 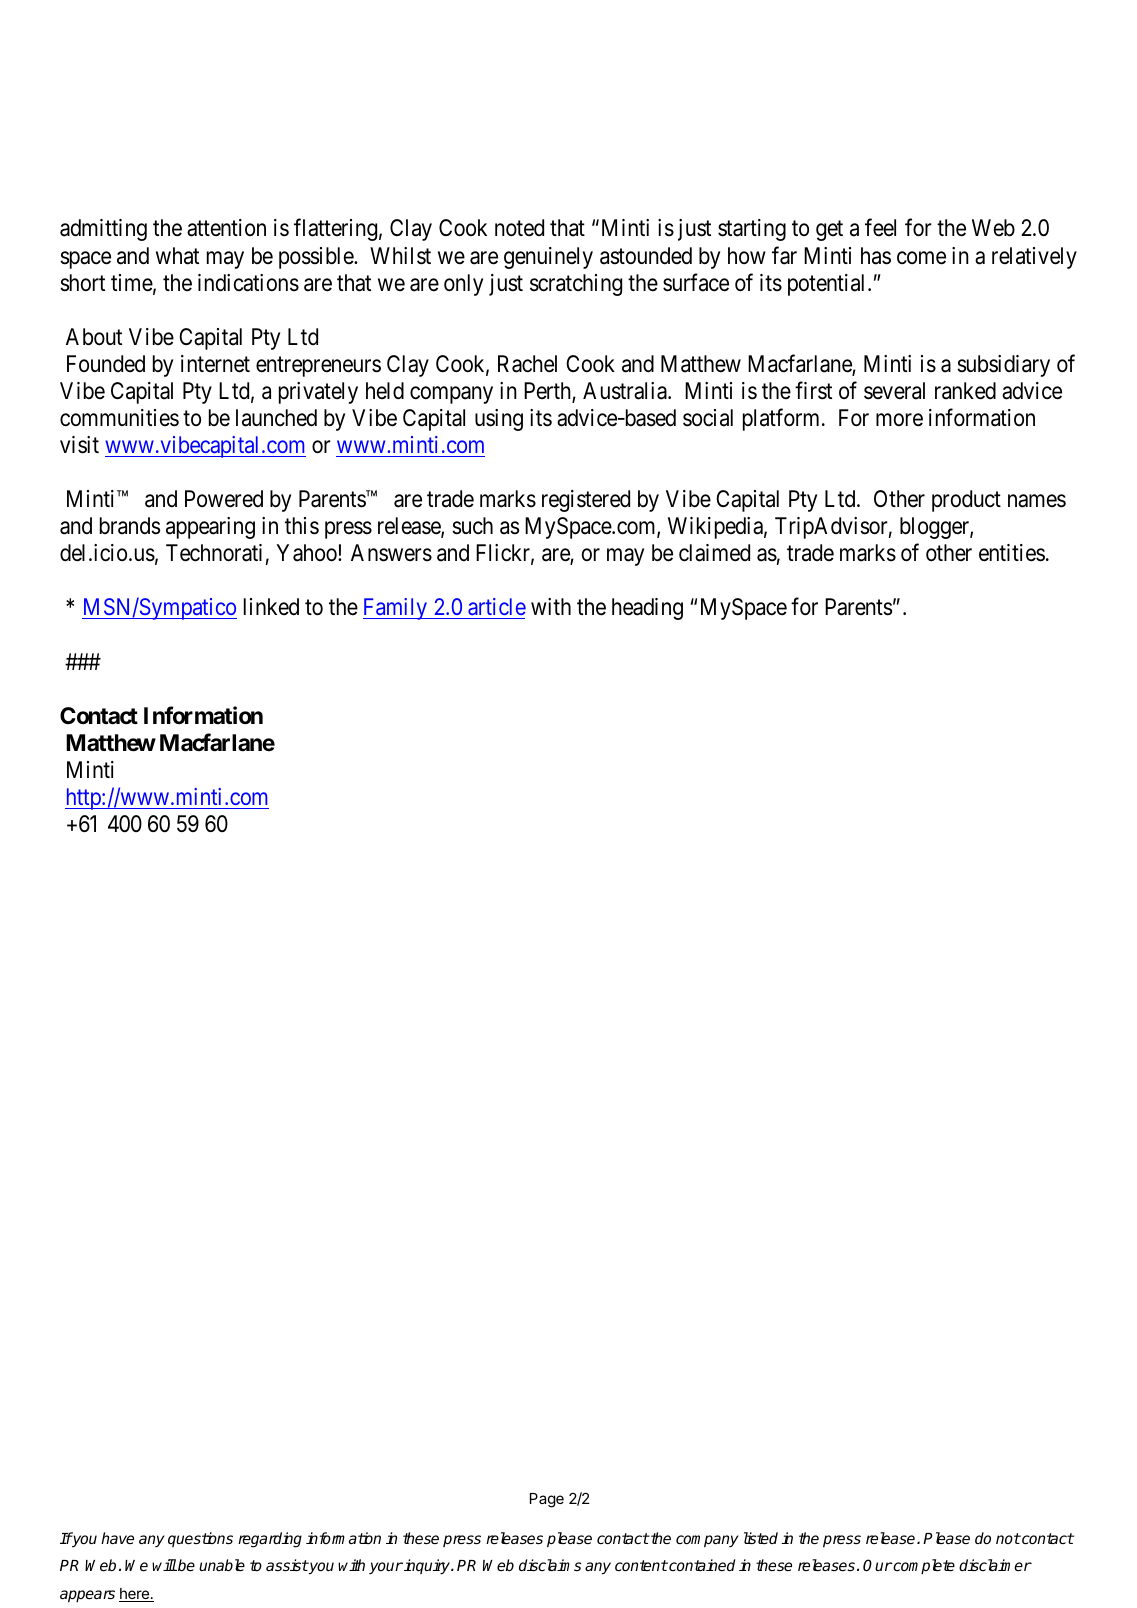 What do you see at coordinates (271, 607) in the screenshot?
I see `linked` at bounding box center [271, 607].
